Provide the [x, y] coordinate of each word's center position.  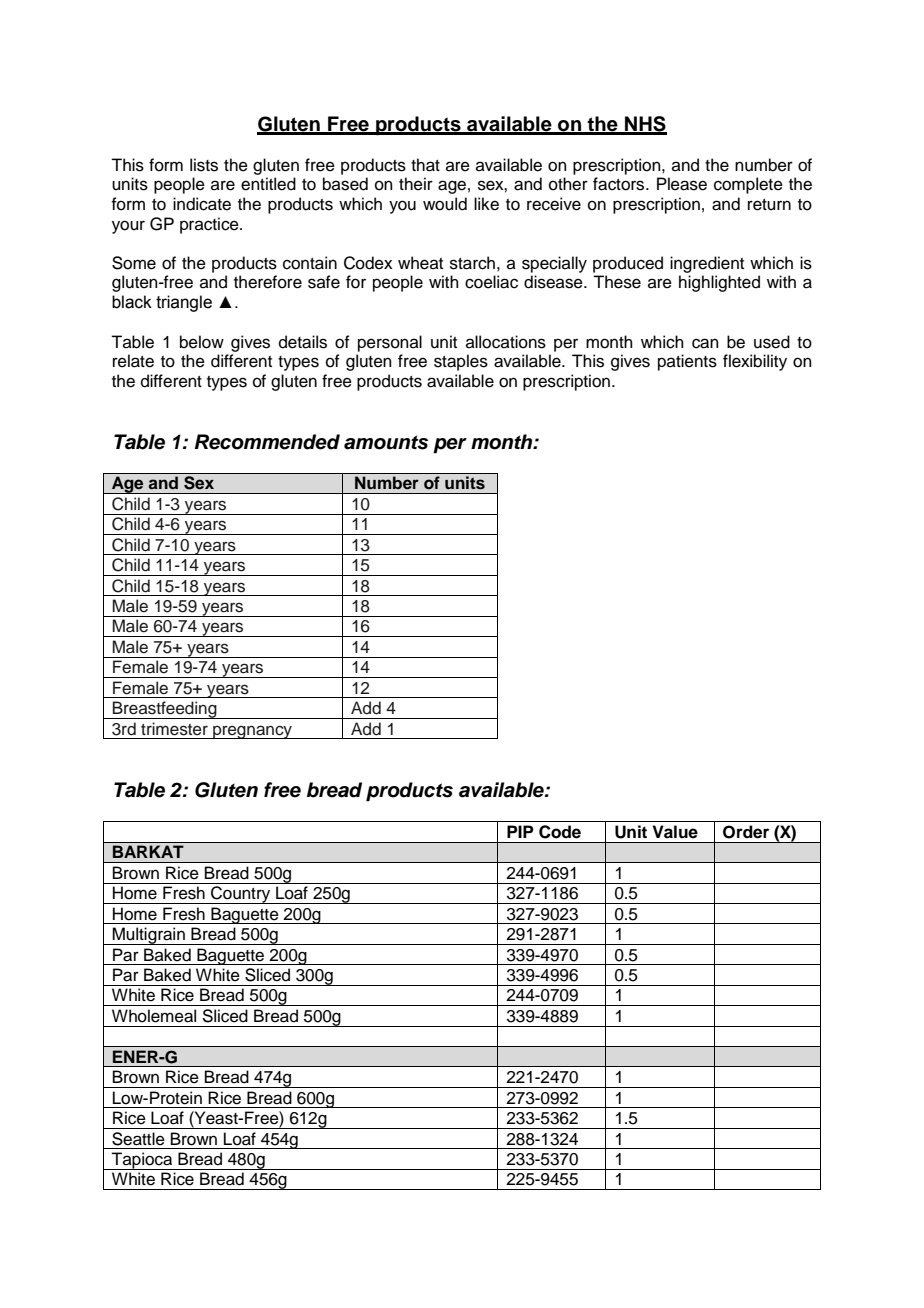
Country [241, 895]
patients [687, 362]
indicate [202, 204]
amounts [386, 442]
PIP [520, 831]
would [445, 204]
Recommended [267, 442]
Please [682, 184]
